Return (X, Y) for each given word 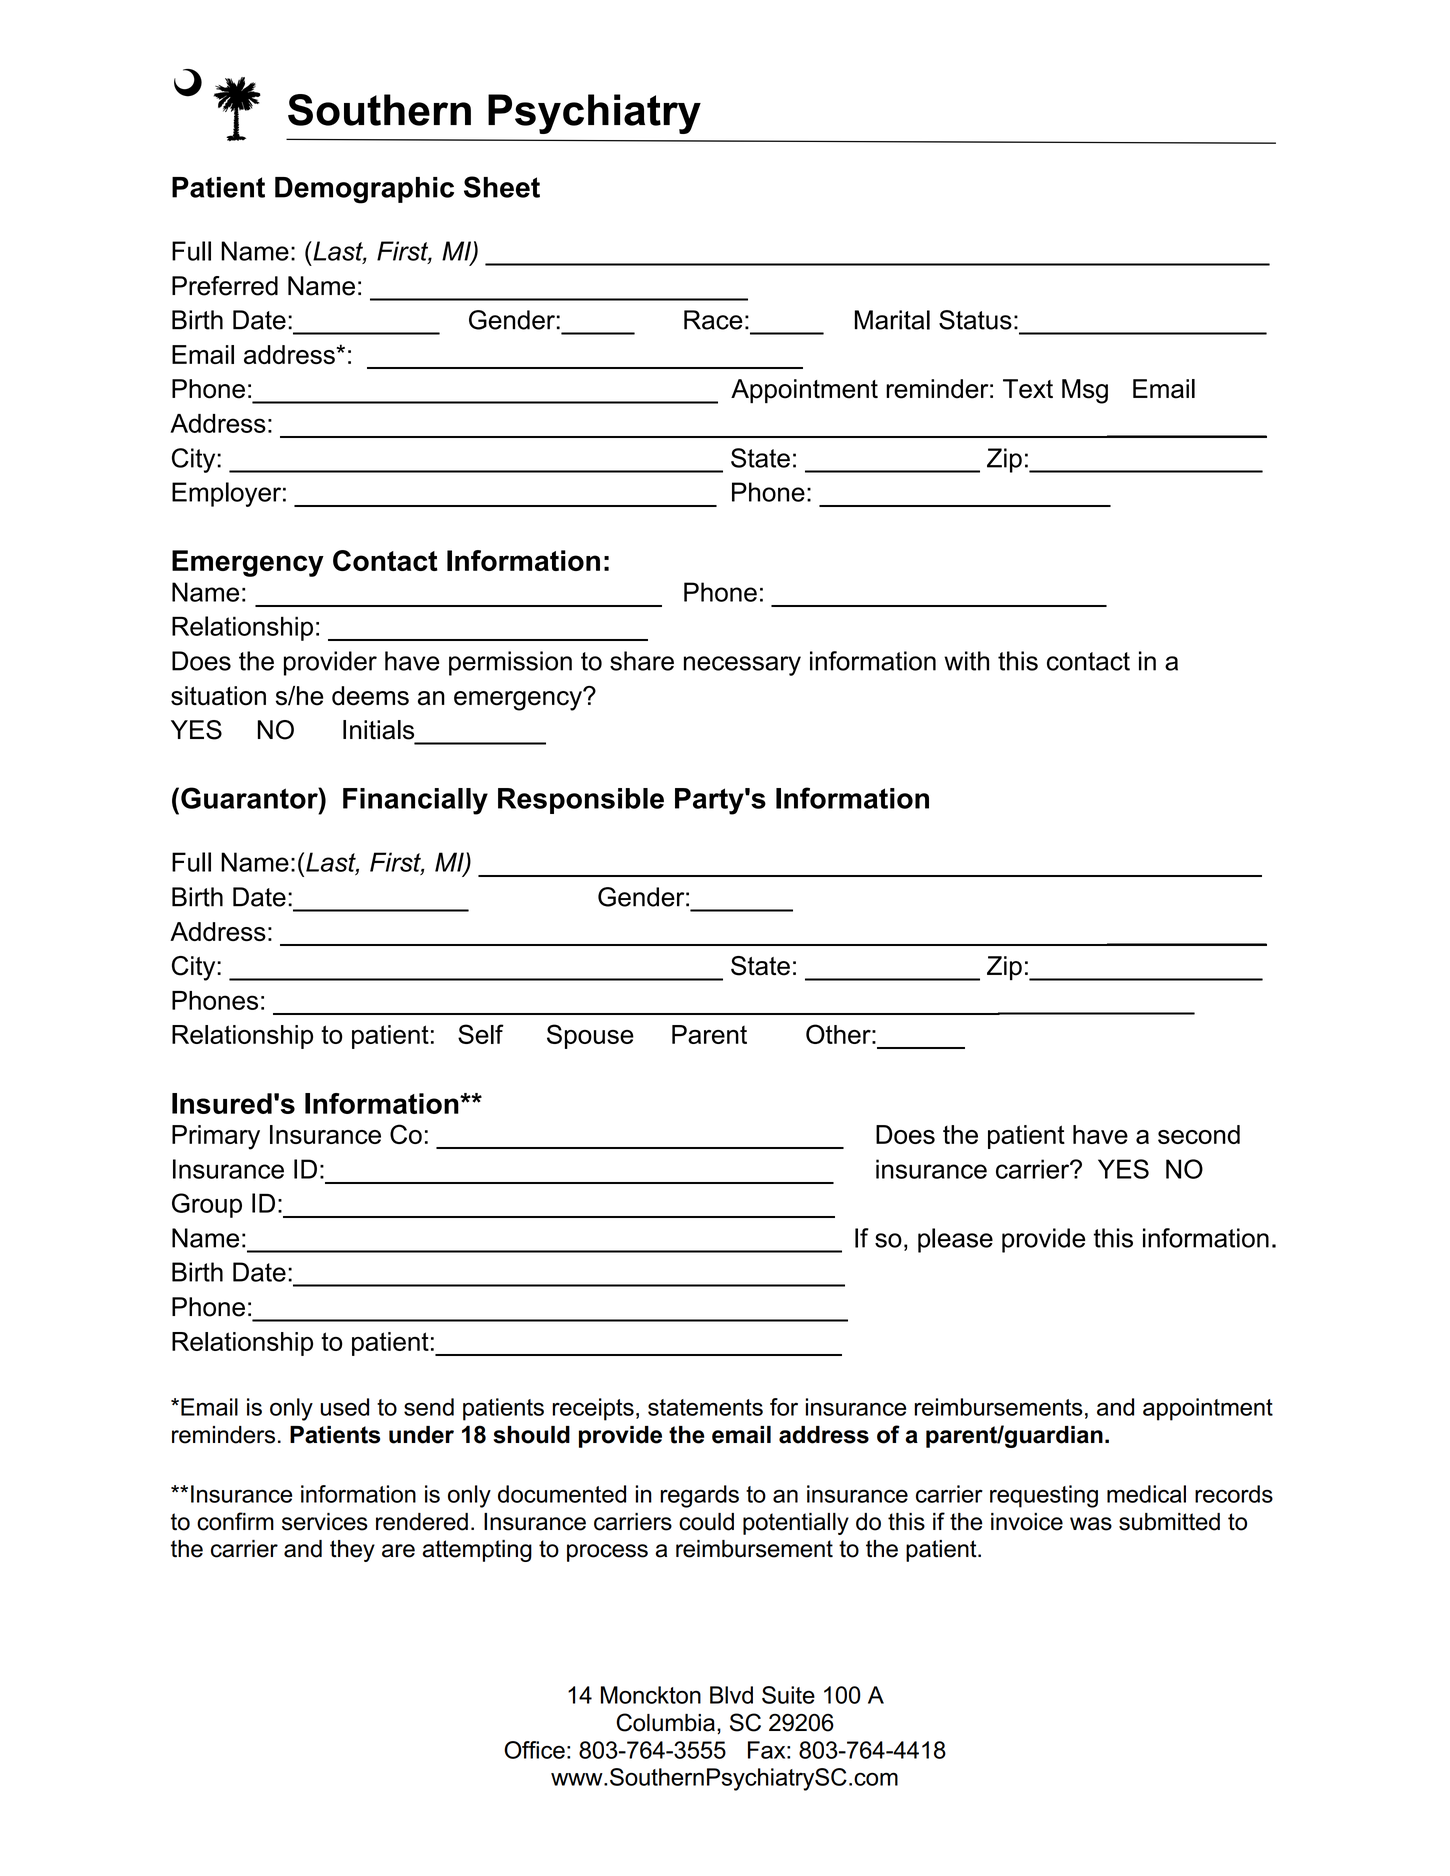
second (1199, 1134)
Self (481, 1034)
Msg (1085, 391)
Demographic (364, 190)
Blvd (731, 1695)
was (1091, 1524)
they (352, 1551)
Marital (892, 320)
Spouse (590, 1036)
